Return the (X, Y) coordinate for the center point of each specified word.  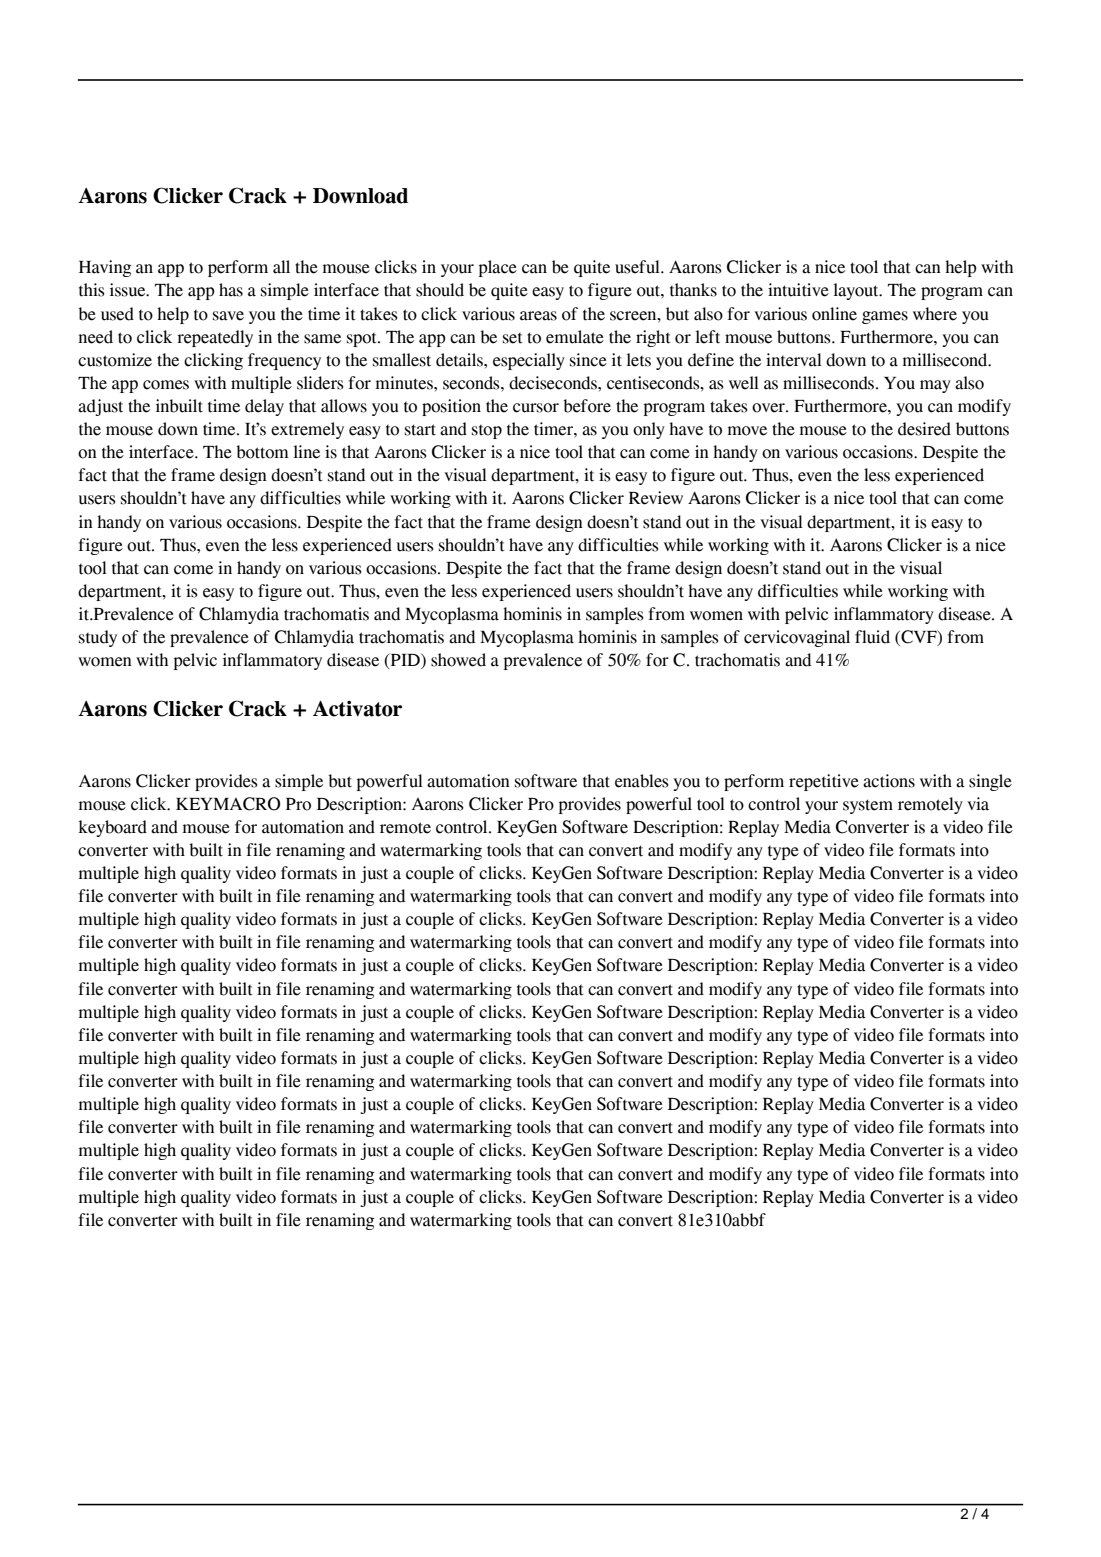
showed (458, 660)
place (498, 268)
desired (924, 429)
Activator (357, 709)
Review (656, 498)
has (231, 290)
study (98, 638)
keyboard (112, 828)
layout (857, 291)
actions (889, 781)
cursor (536, 408)
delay (264, 407)
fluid (872, 637)
